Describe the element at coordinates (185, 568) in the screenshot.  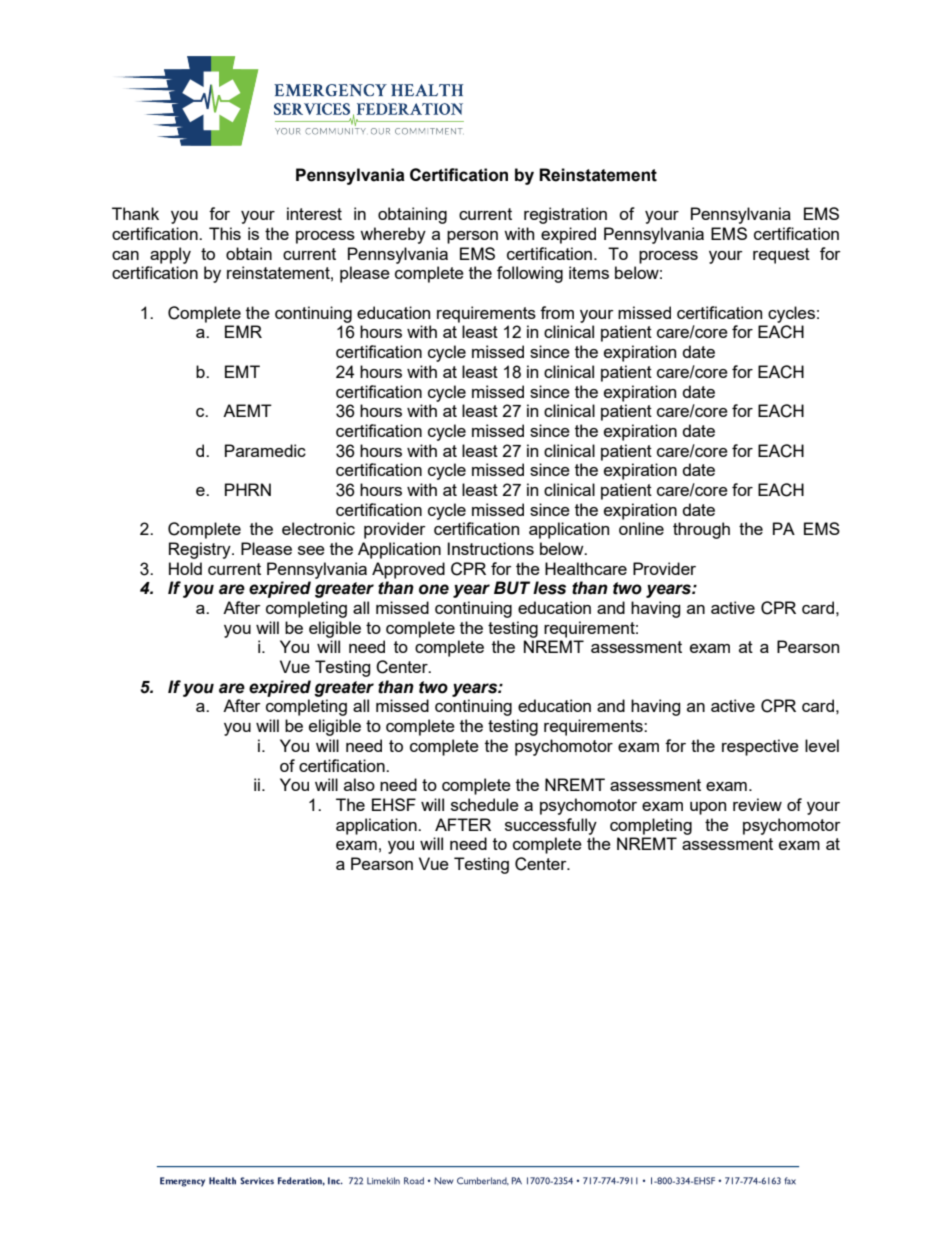
I see `Hold` at that location.
